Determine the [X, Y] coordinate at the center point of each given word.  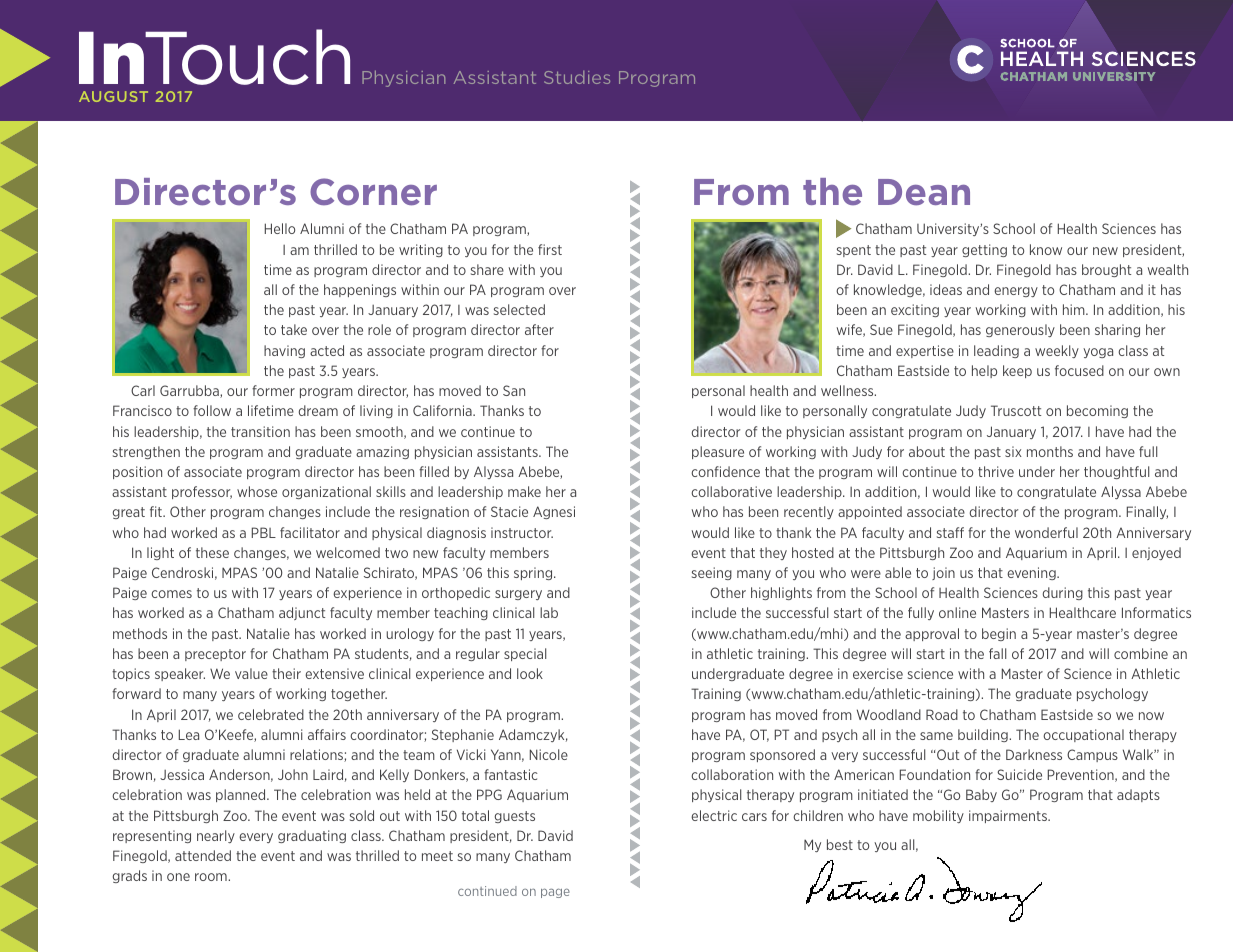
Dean [924, 192]
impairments [1009, 816]
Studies [577, 77]
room [212, 877]
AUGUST [113, 96]
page [555, 893]
